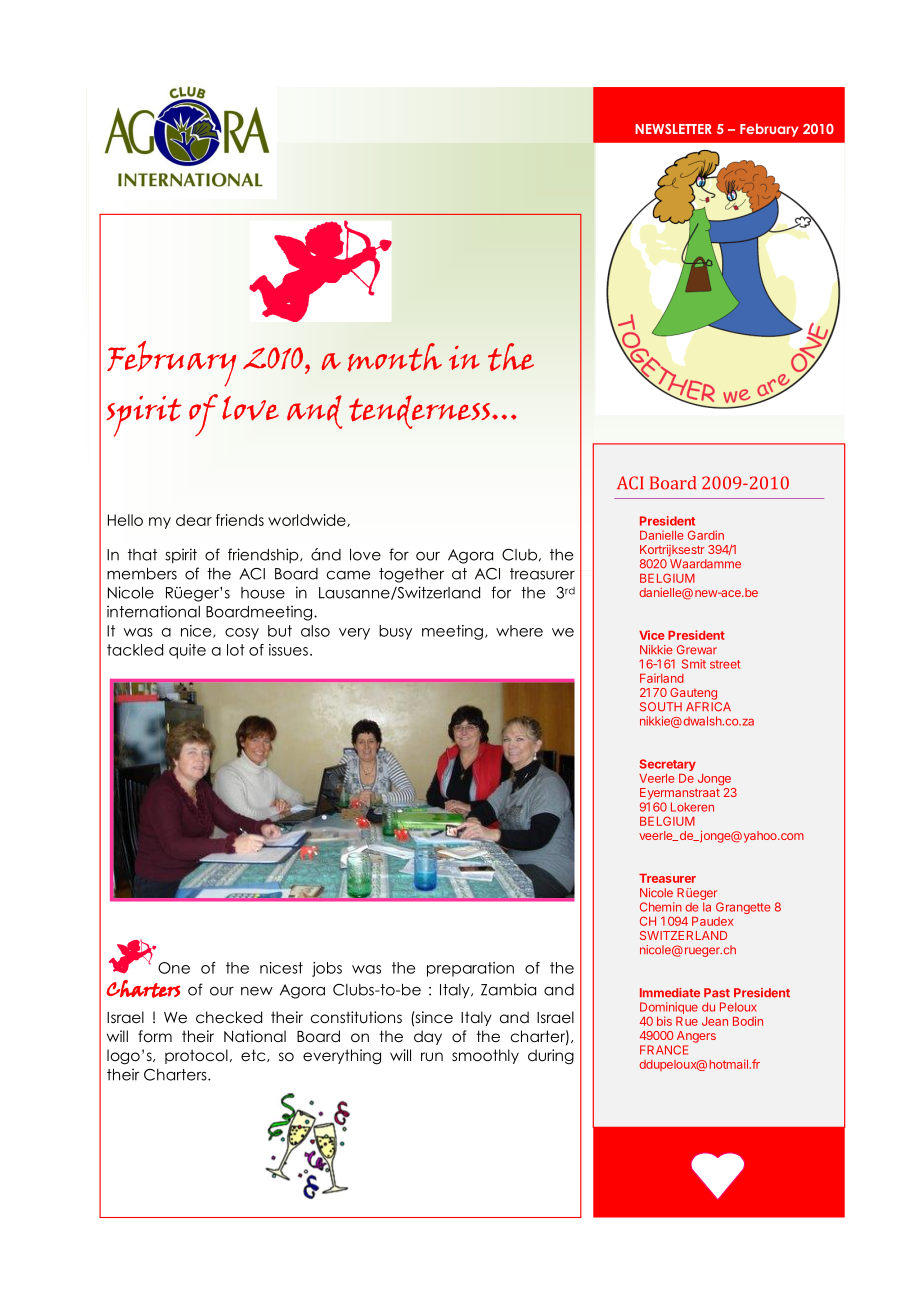 The image size is (924, 1308). Describe the element at coordinates (308, 520) in the screenshot. I see `worldwide` at that location.
